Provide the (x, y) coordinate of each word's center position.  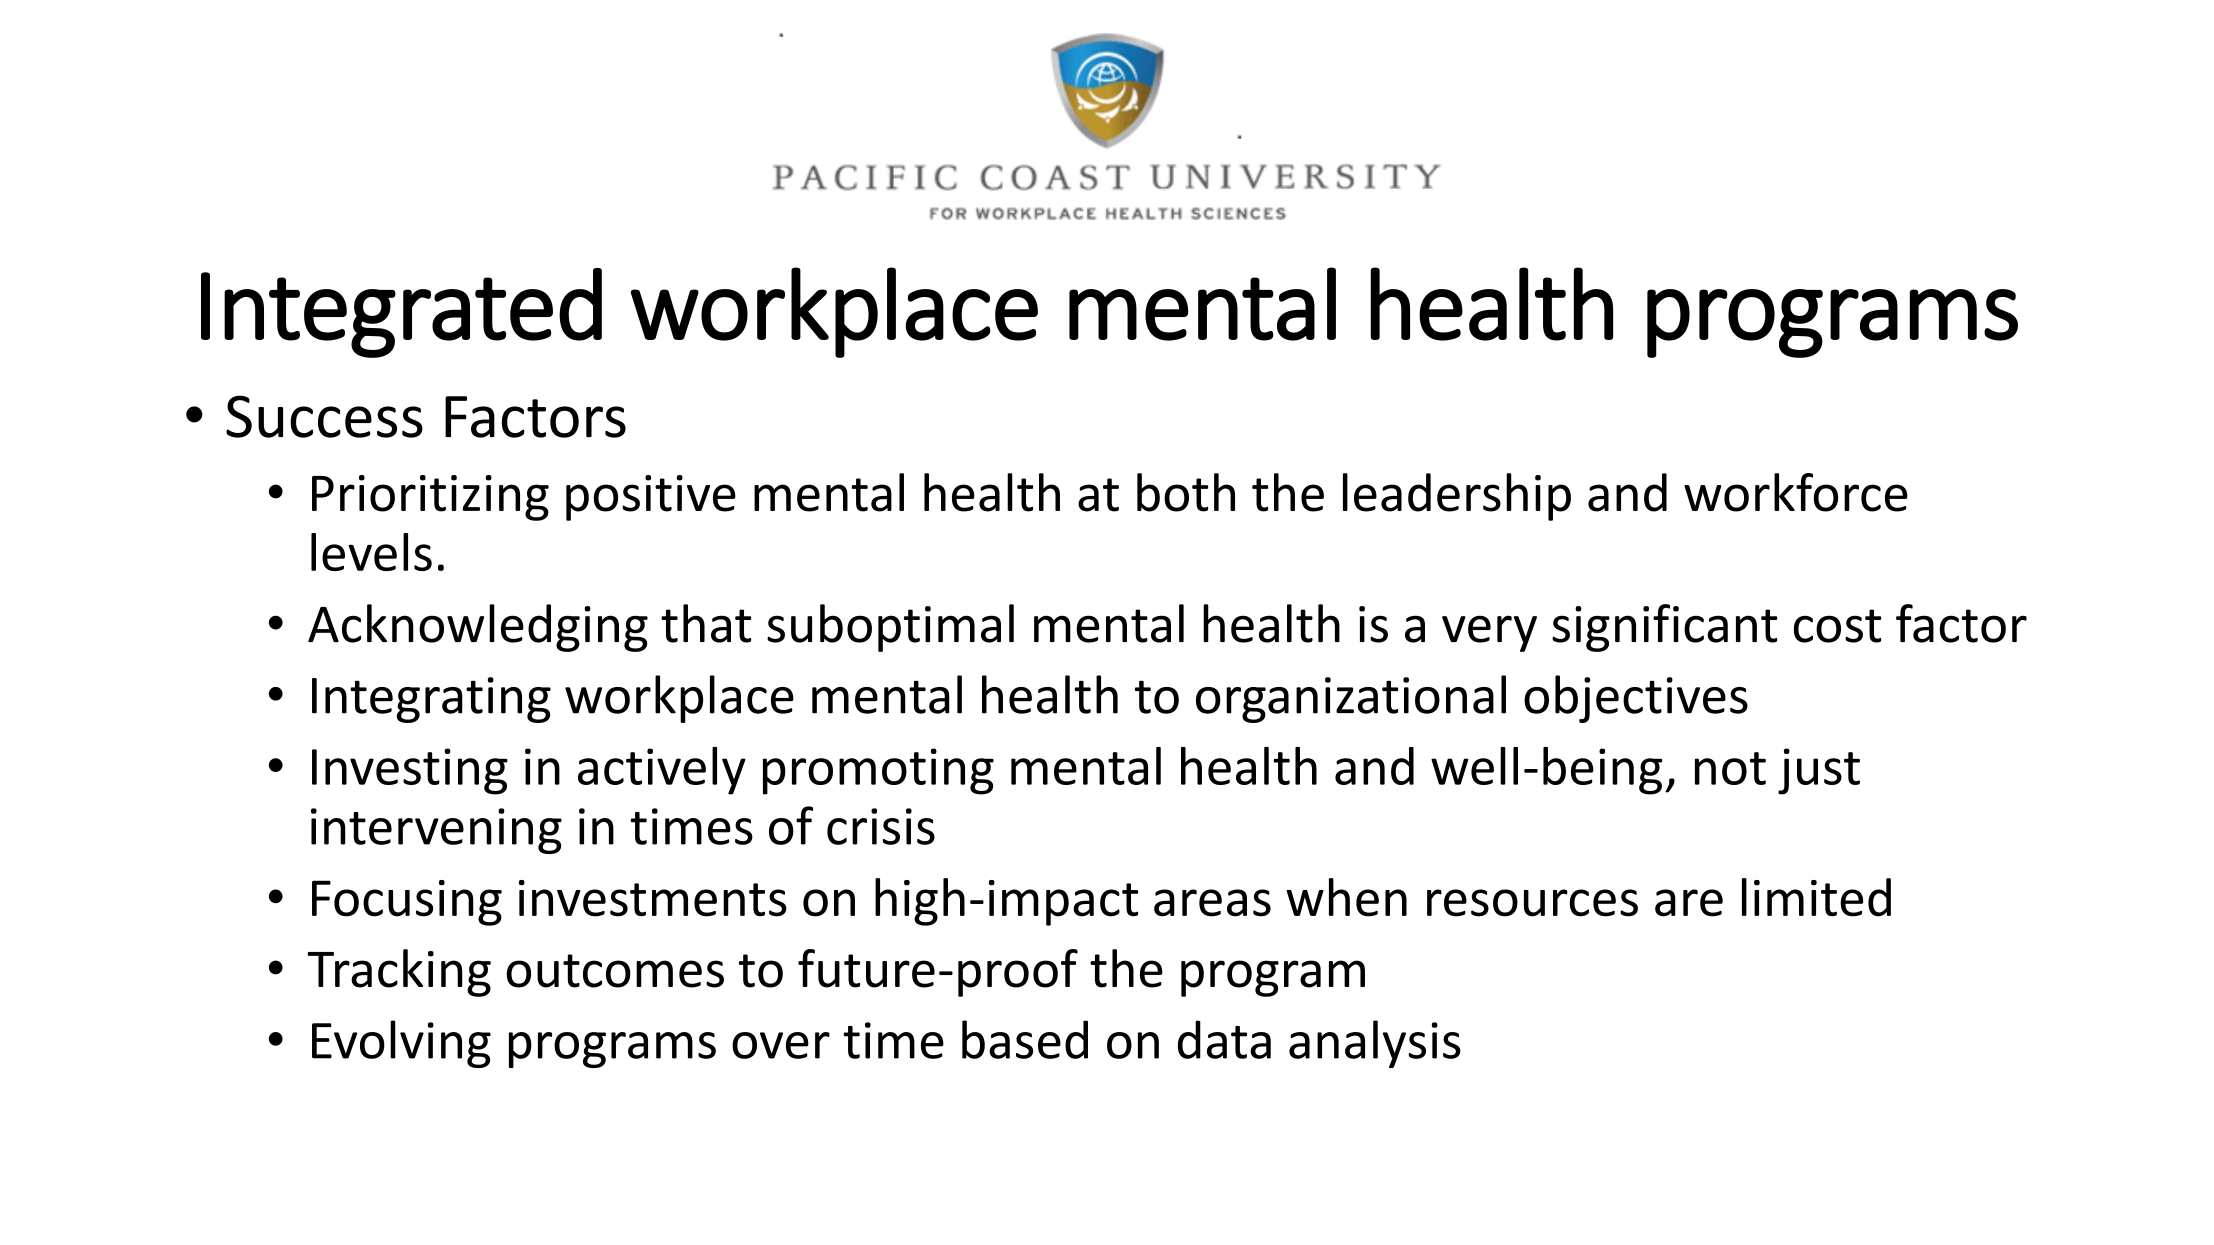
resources (1532, 903)
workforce (1796, 492)
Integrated (401, 313)
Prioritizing (430, 498)
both (1186, 492)
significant (1664, 628)
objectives (1636, 699)
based (1025, 1039)
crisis (881, 826)
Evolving (401, 1044)
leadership (1457, 497)
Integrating (431, 700)
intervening (436, 831)
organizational (1351, 699)
